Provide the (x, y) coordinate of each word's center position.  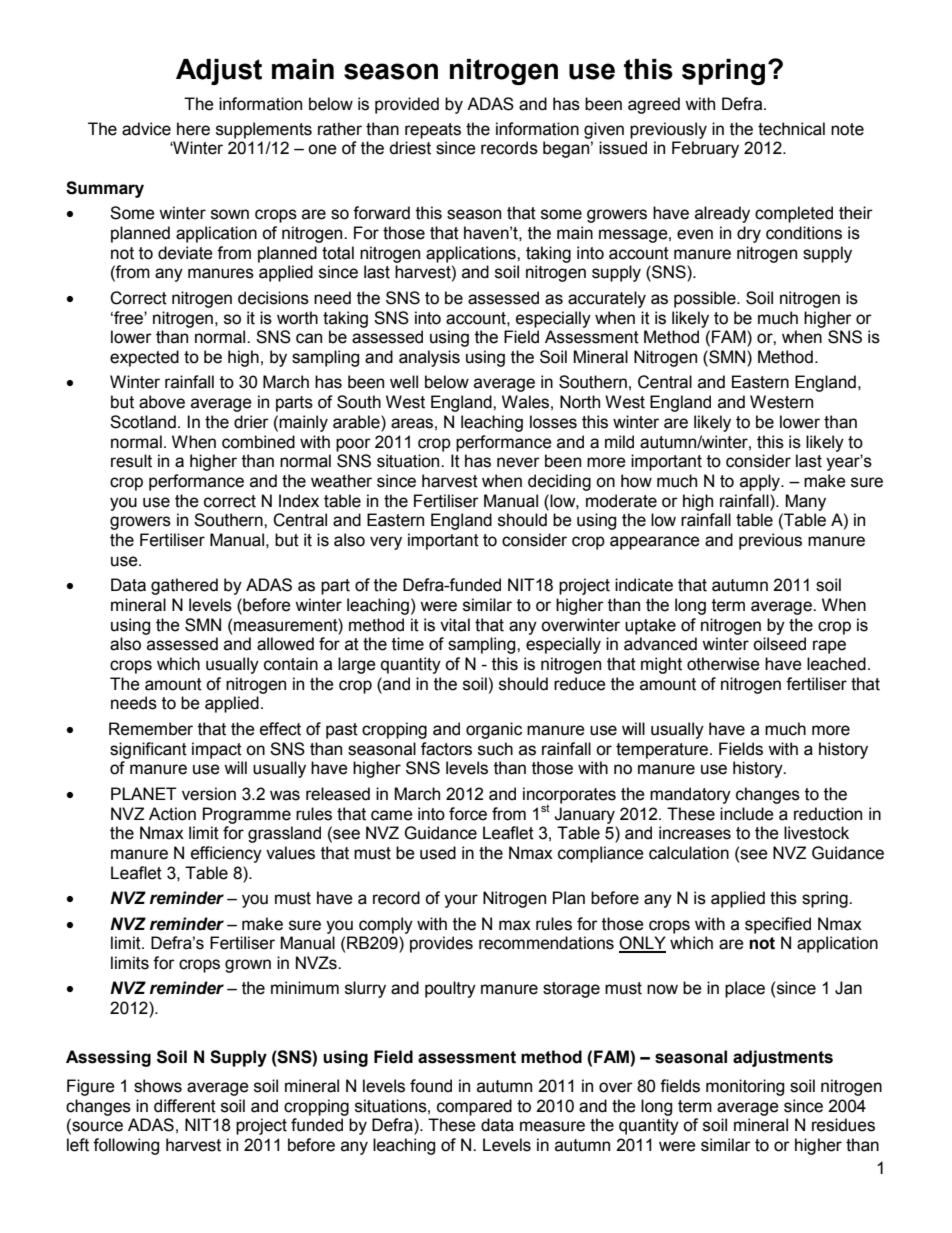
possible (706, 299)
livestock (816, 833)
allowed (285, 644)
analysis (429, 358)
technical (791, 129)
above (162, 402)
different (185, 1106)
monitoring (745, 1087)
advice (146, 129)
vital (455, 625)
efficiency (226, 854)
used (438, 853)
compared (474, 1107)
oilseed (779, 644)
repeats (433, 131)
